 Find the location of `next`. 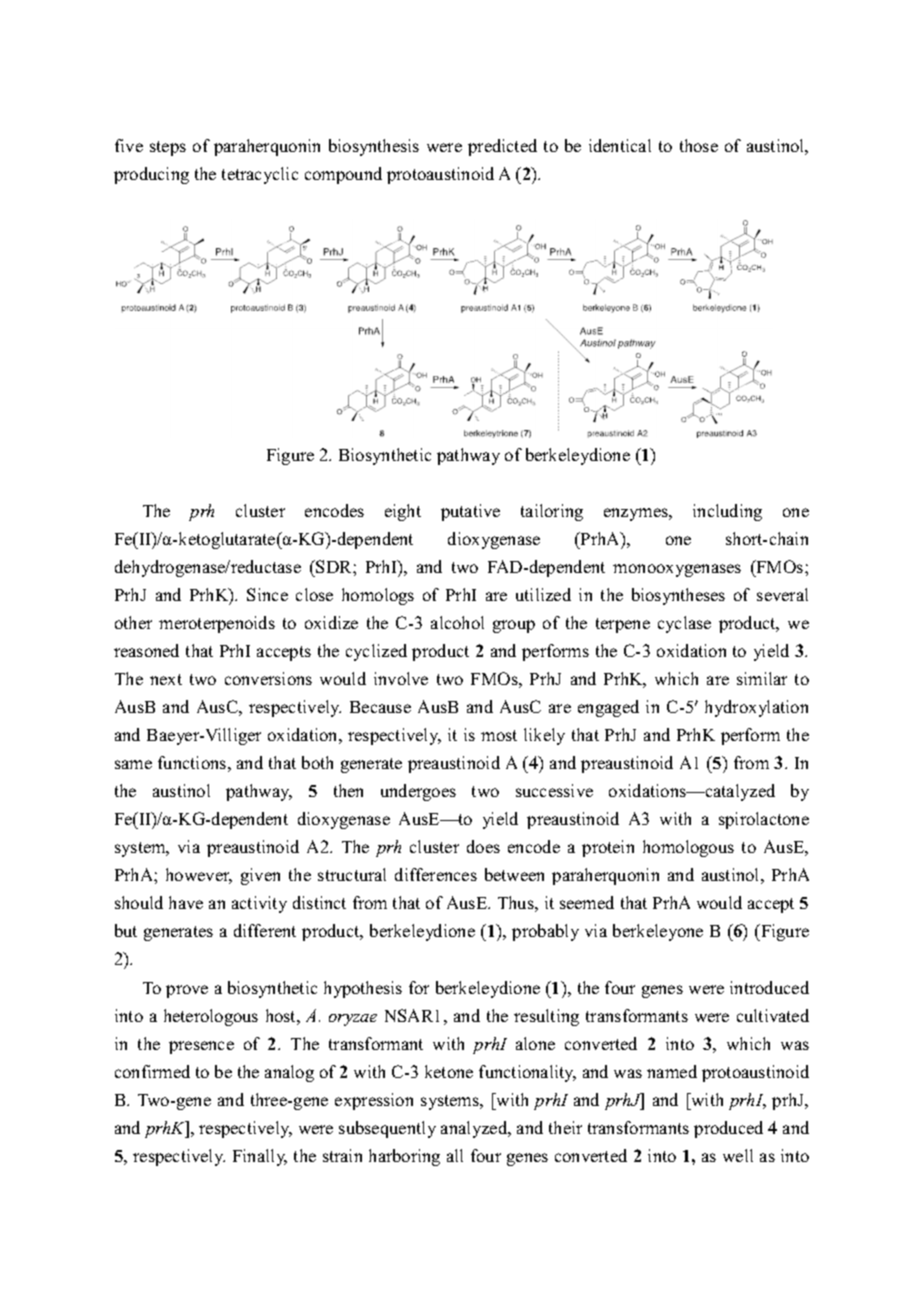

next is located at coordinates (166, 679).
